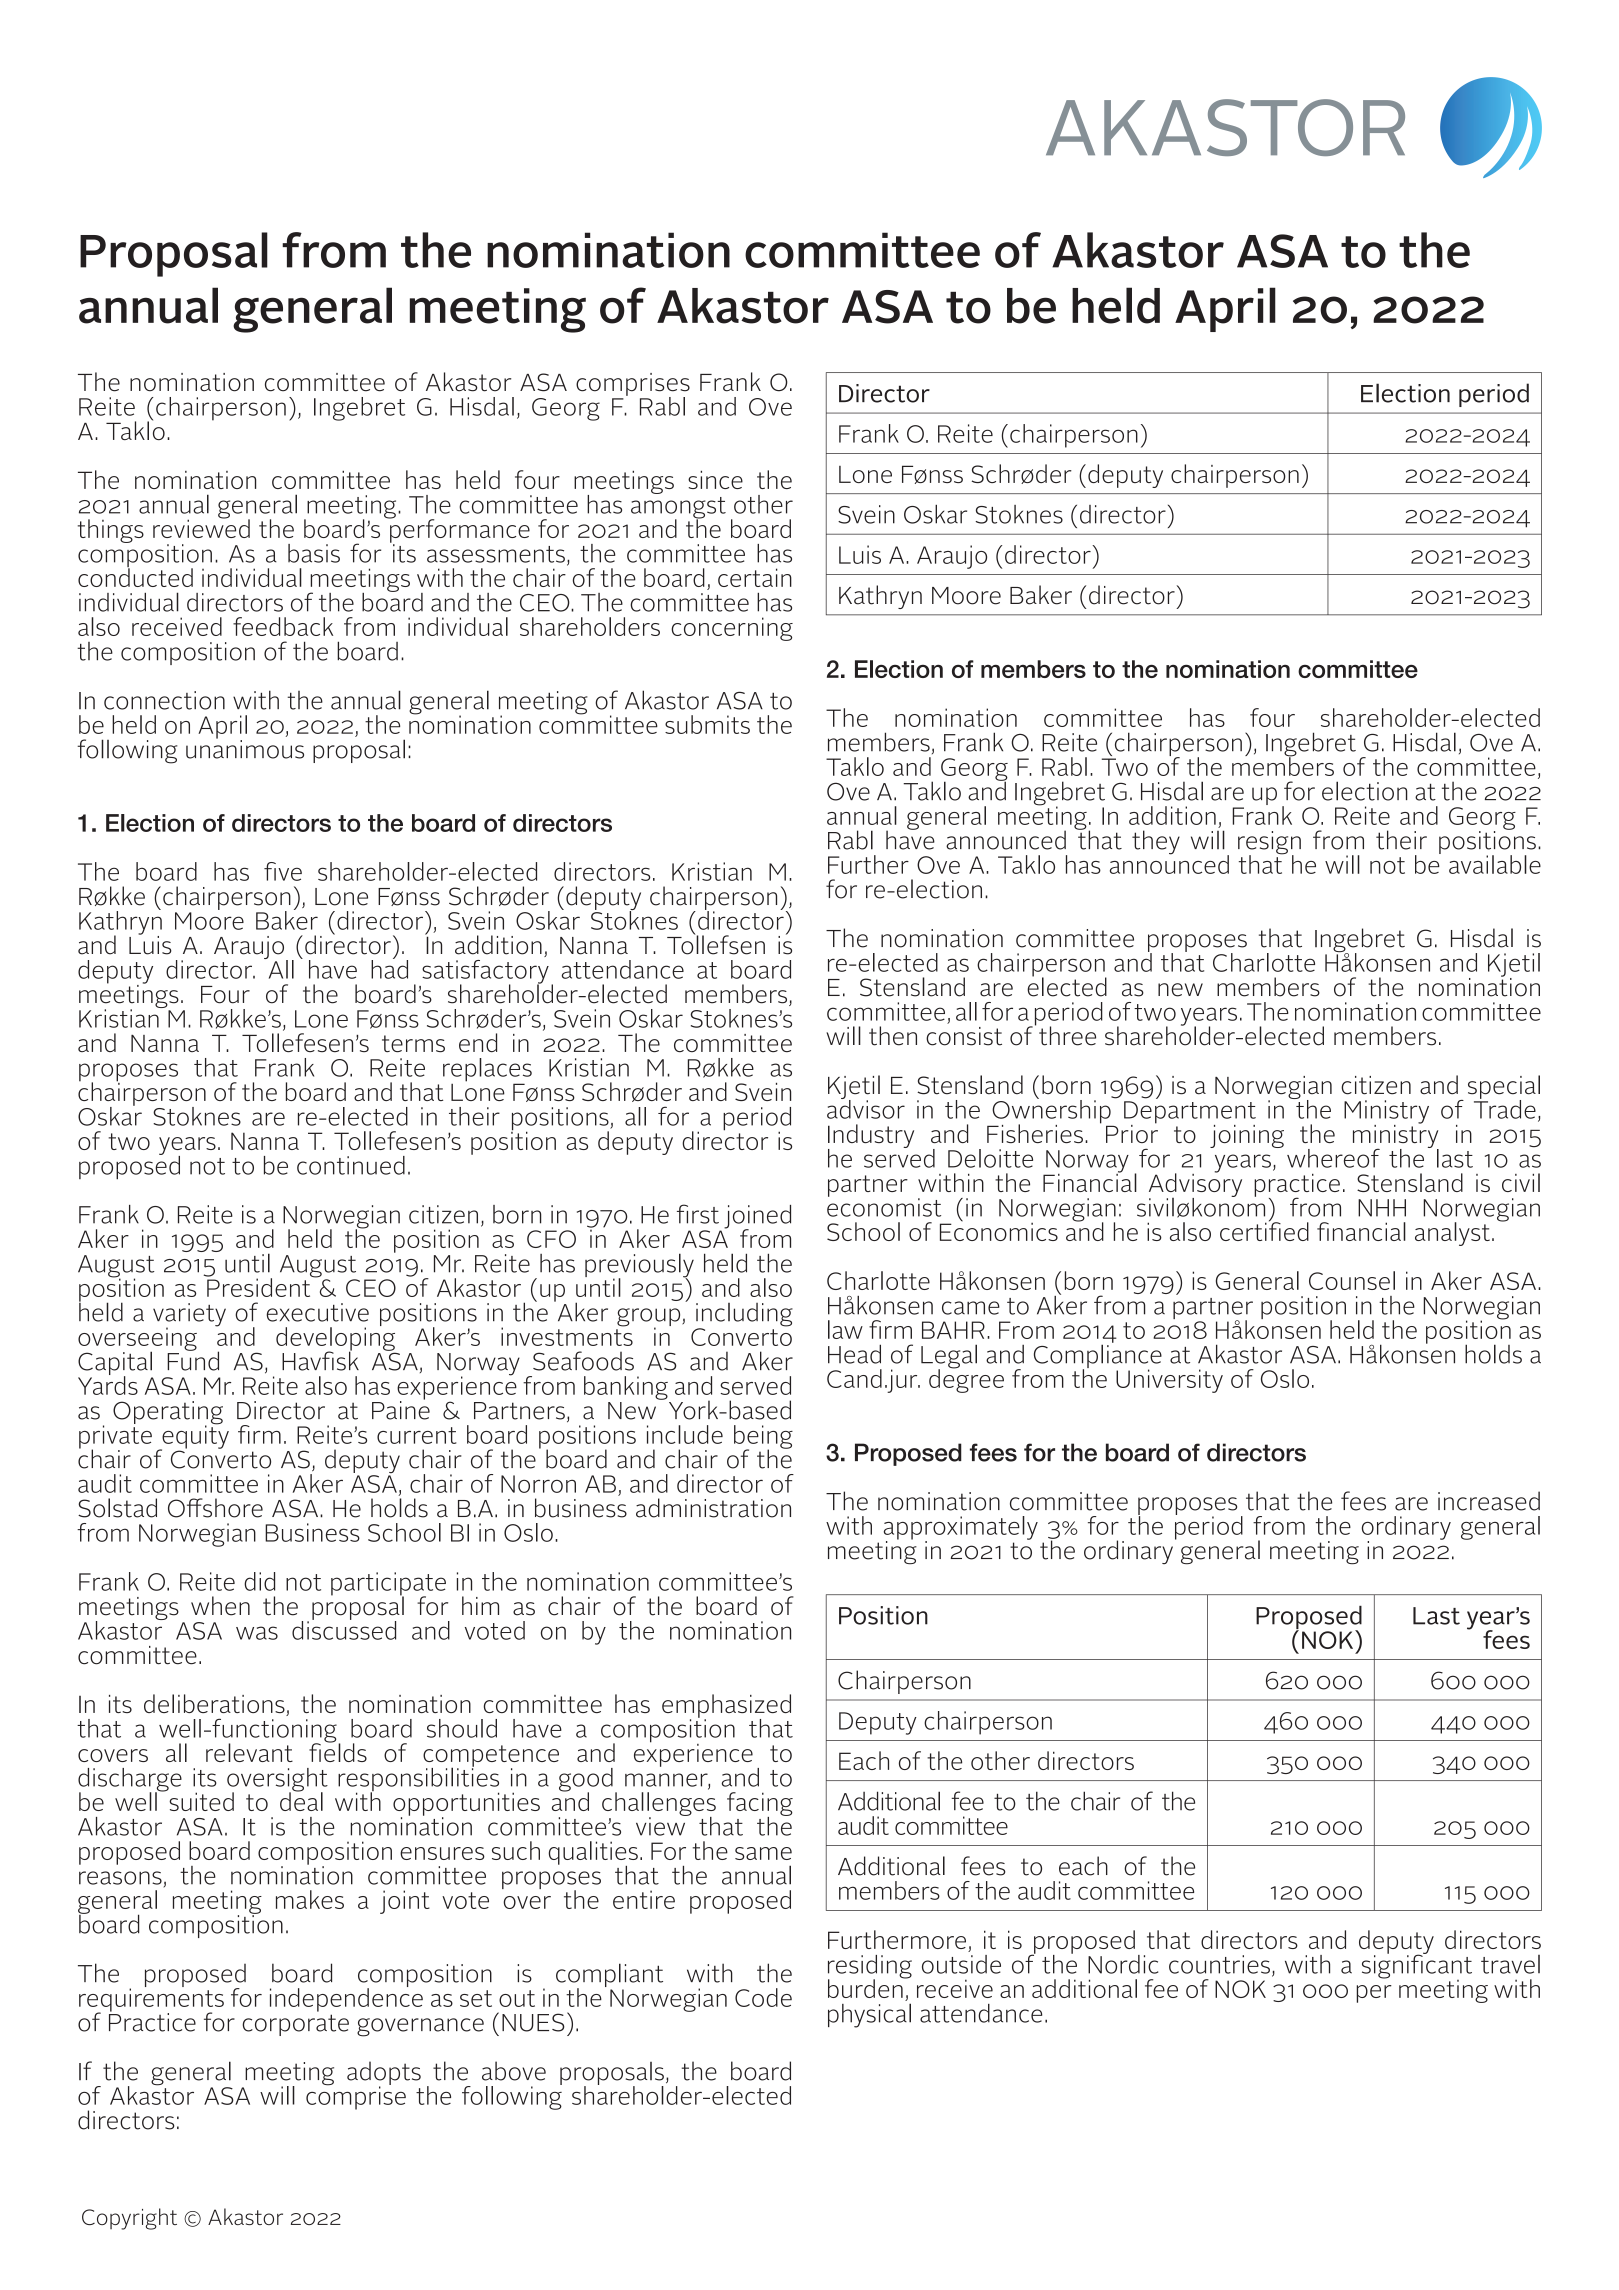  Describe the element at coordinates (1489, 1501) in the screenshot. I see `increased` at that location.
